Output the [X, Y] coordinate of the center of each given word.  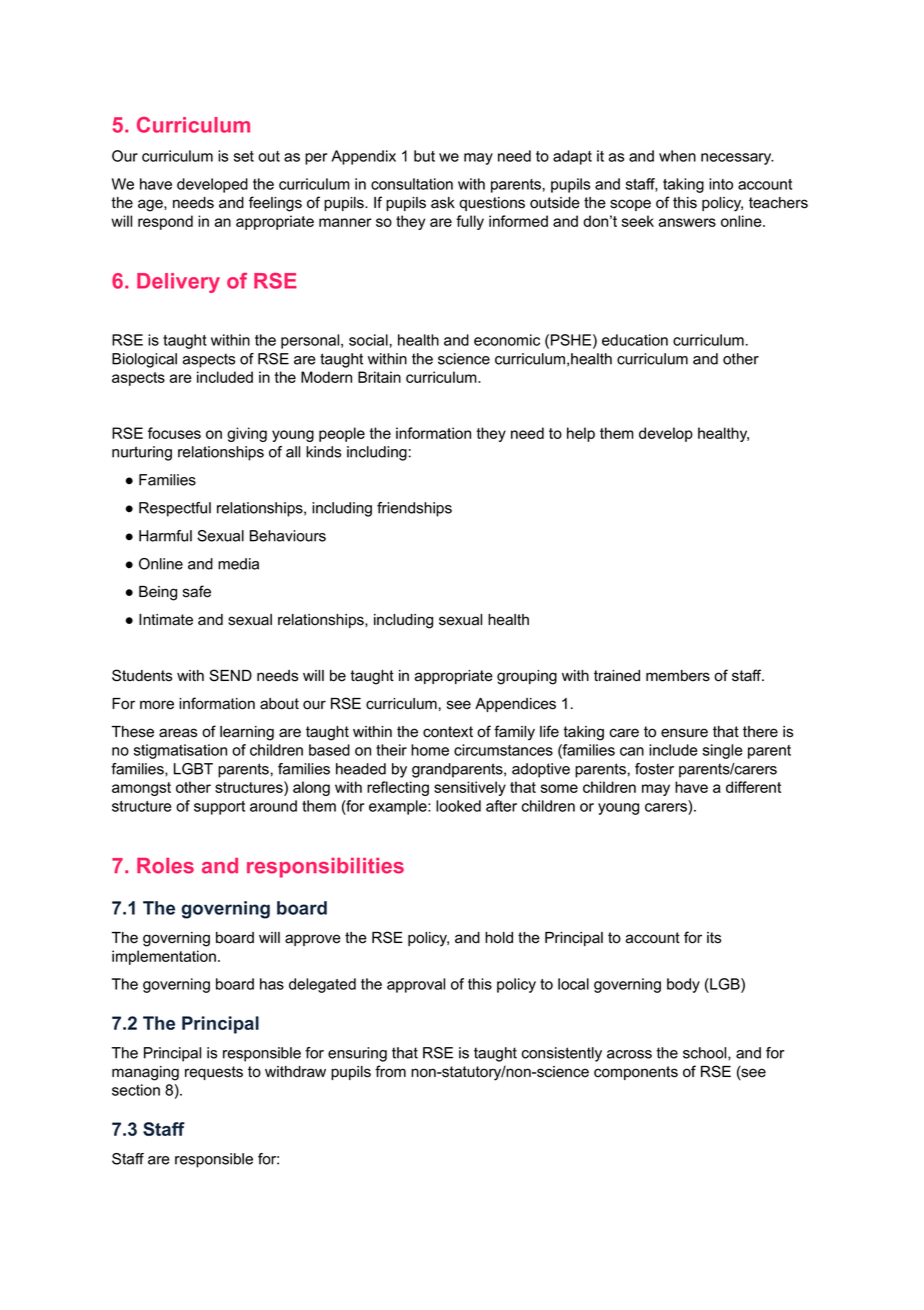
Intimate [166, 620]
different [753, 787]
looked [458, 806]
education [635, 340]
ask [443, 203]
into [721, 184]
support [219, 808]
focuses [174, 433]
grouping [527, 677]
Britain [379, 377]
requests [214, 1073]
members [678, 676]
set [244, 156]
